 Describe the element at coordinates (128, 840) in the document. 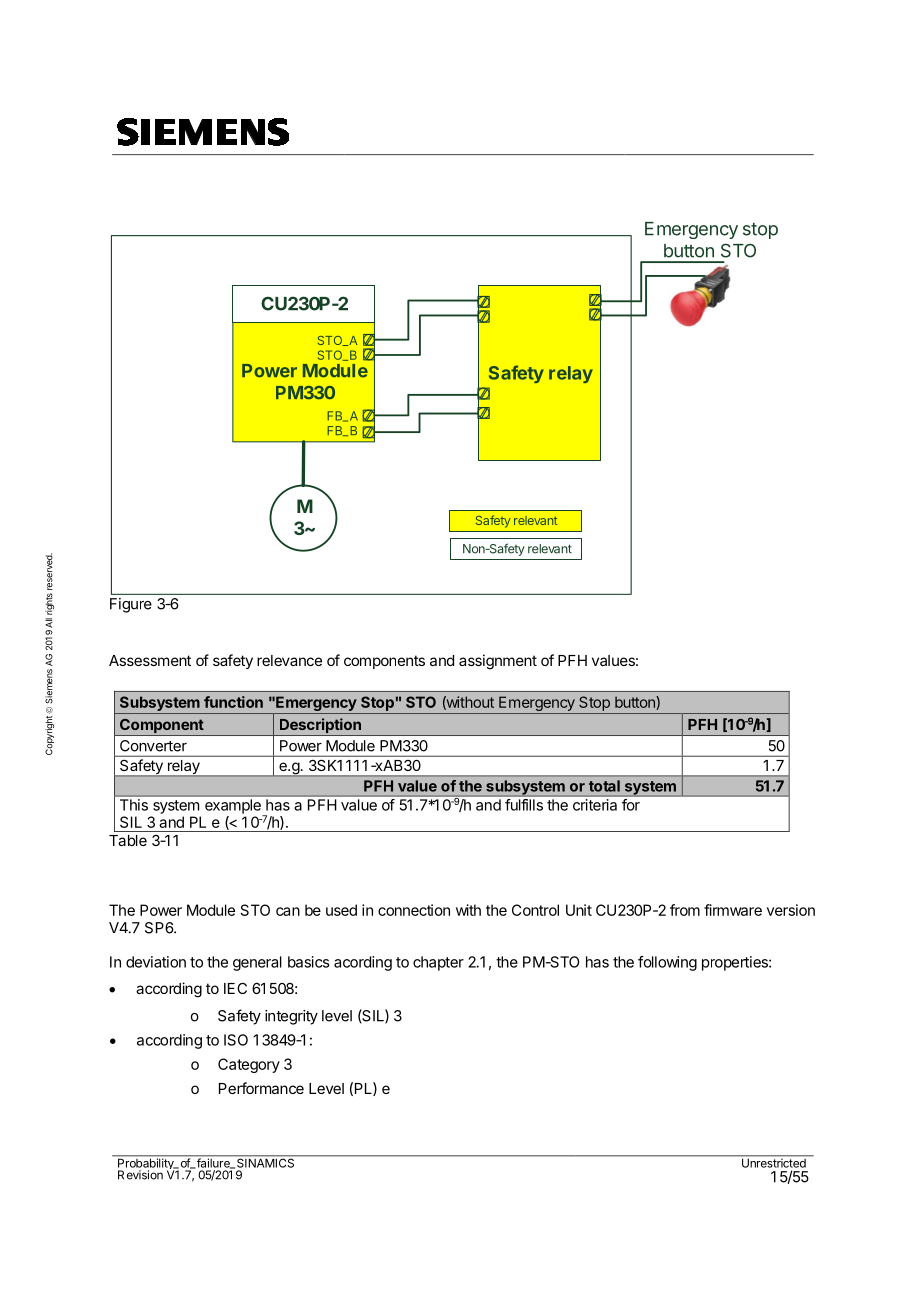

I see `Table` at that location.
